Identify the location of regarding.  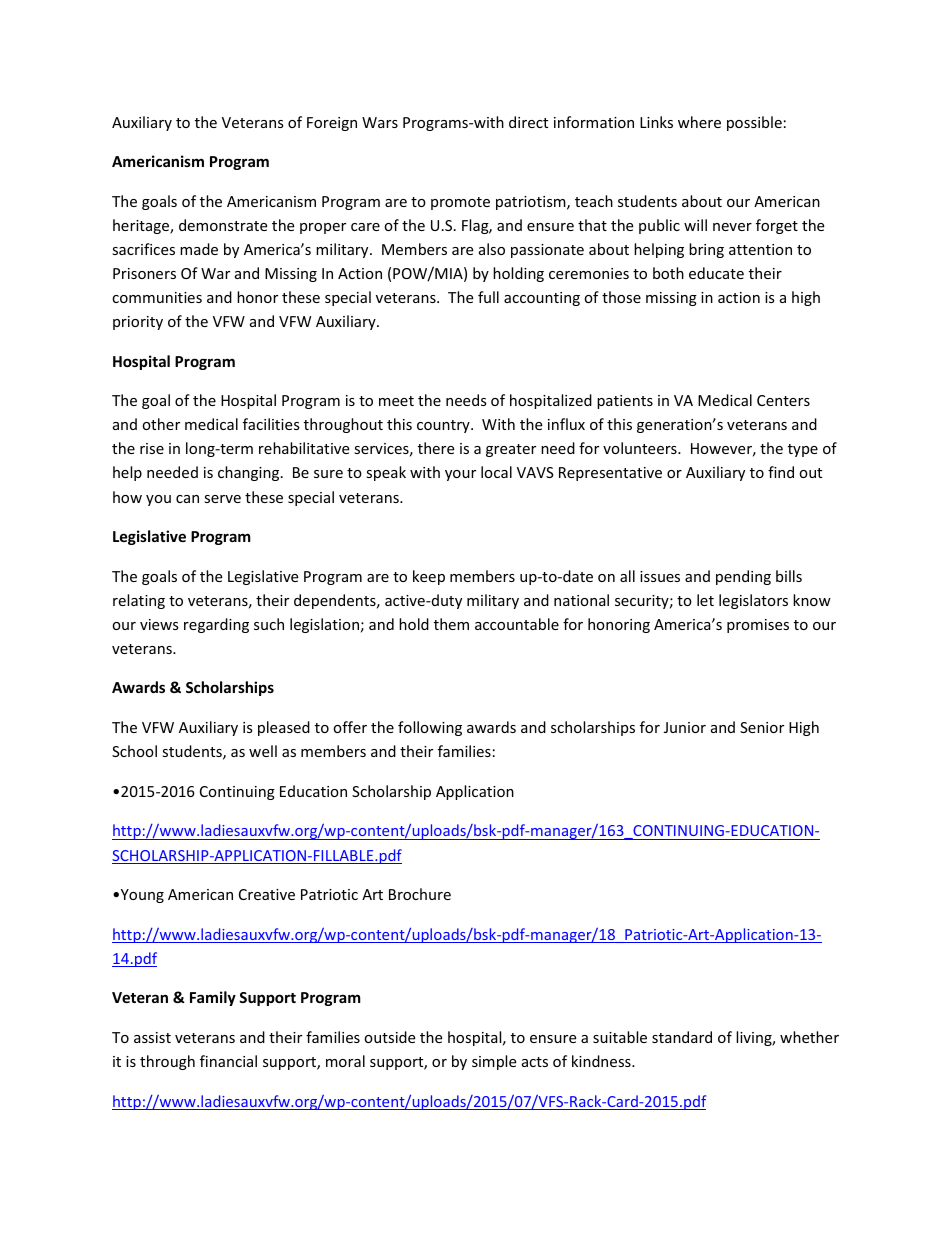
(216, 625).
